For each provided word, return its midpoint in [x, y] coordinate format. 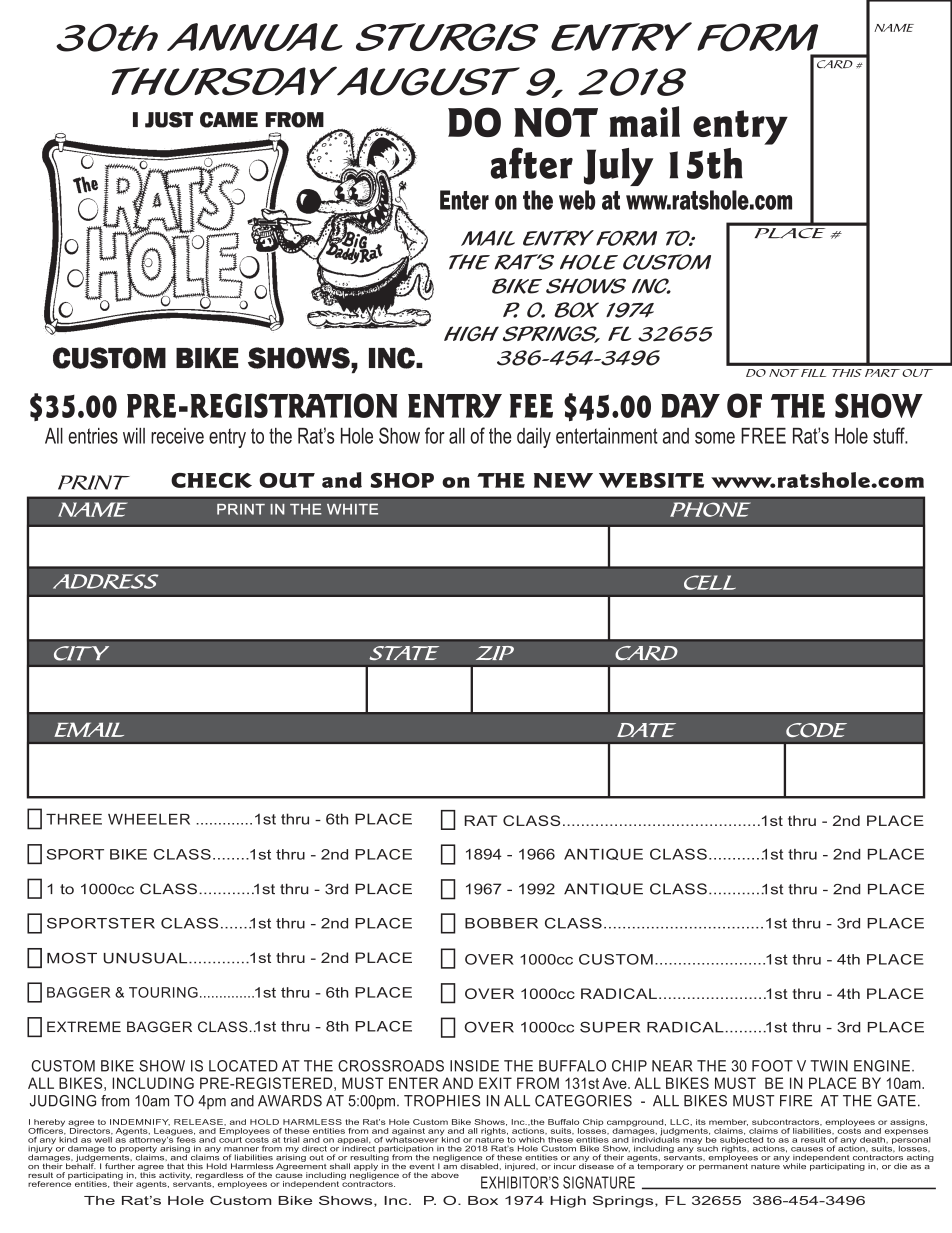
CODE [816, 730]
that [175, 1166]
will [134, 436]
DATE [646, 730]
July [619, 167]
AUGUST [427, 81]
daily [534, 438]
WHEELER [149, 819]
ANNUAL [254, 37]
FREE [763, 436]
